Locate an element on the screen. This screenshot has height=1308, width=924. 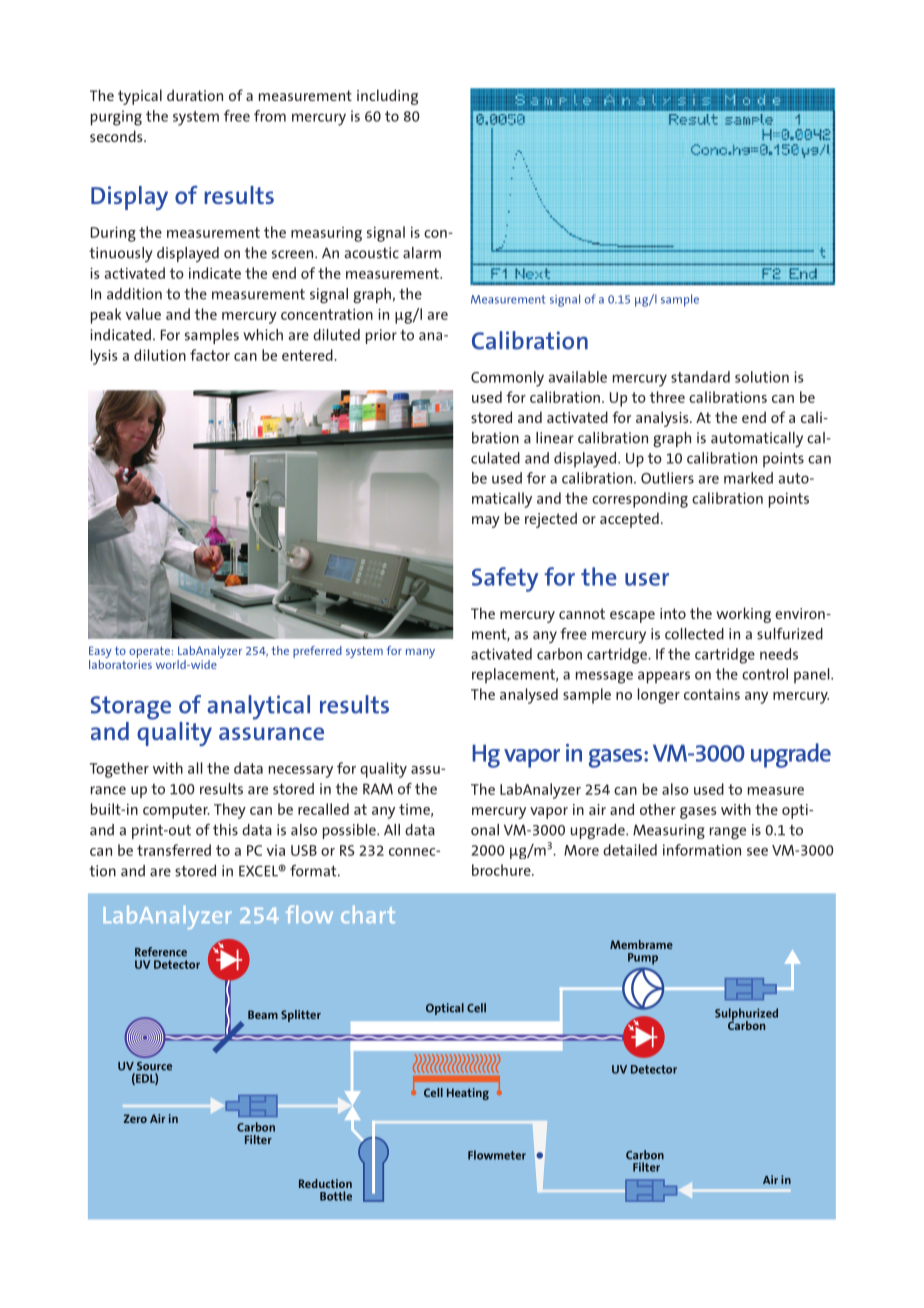
standard is located at coordinates (700, 377).
